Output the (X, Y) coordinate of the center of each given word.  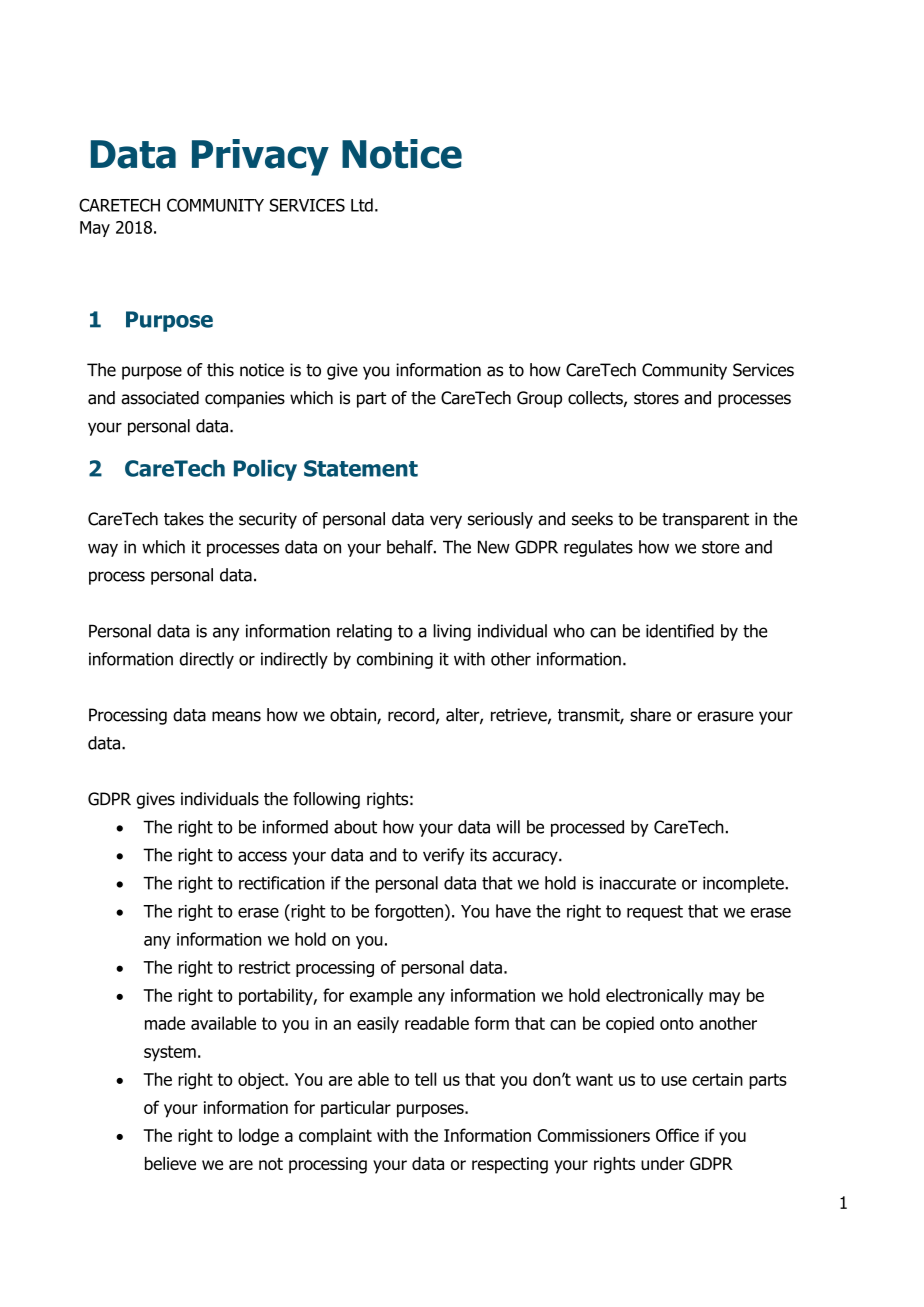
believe (170, 1163)
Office (677, 1135)
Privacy (260, 157)
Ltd (362, 205)
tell (425, 1079)
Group (539, 399)
